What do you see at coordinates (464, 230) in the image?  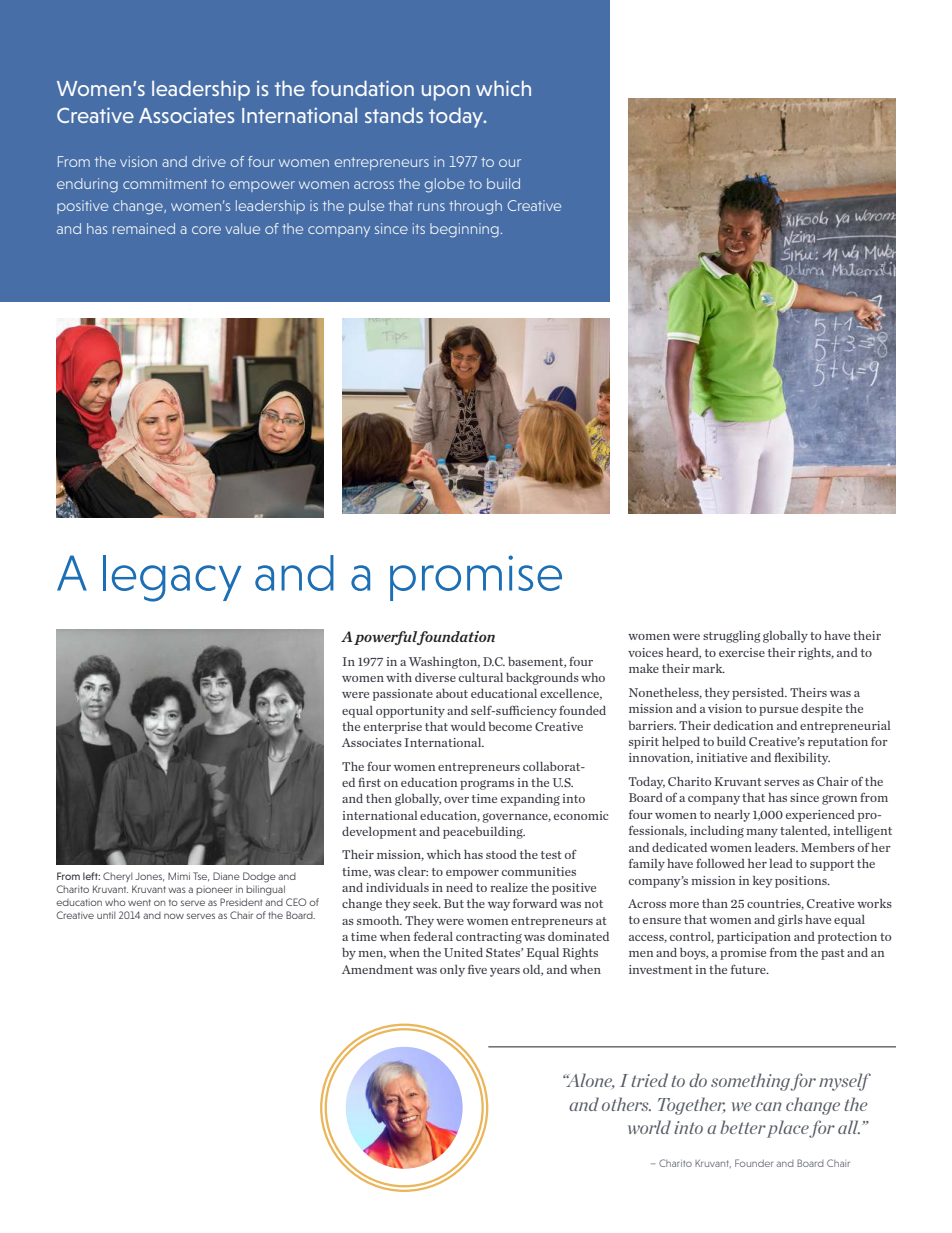 I see `beginning` at bounding box center [464, 230].
